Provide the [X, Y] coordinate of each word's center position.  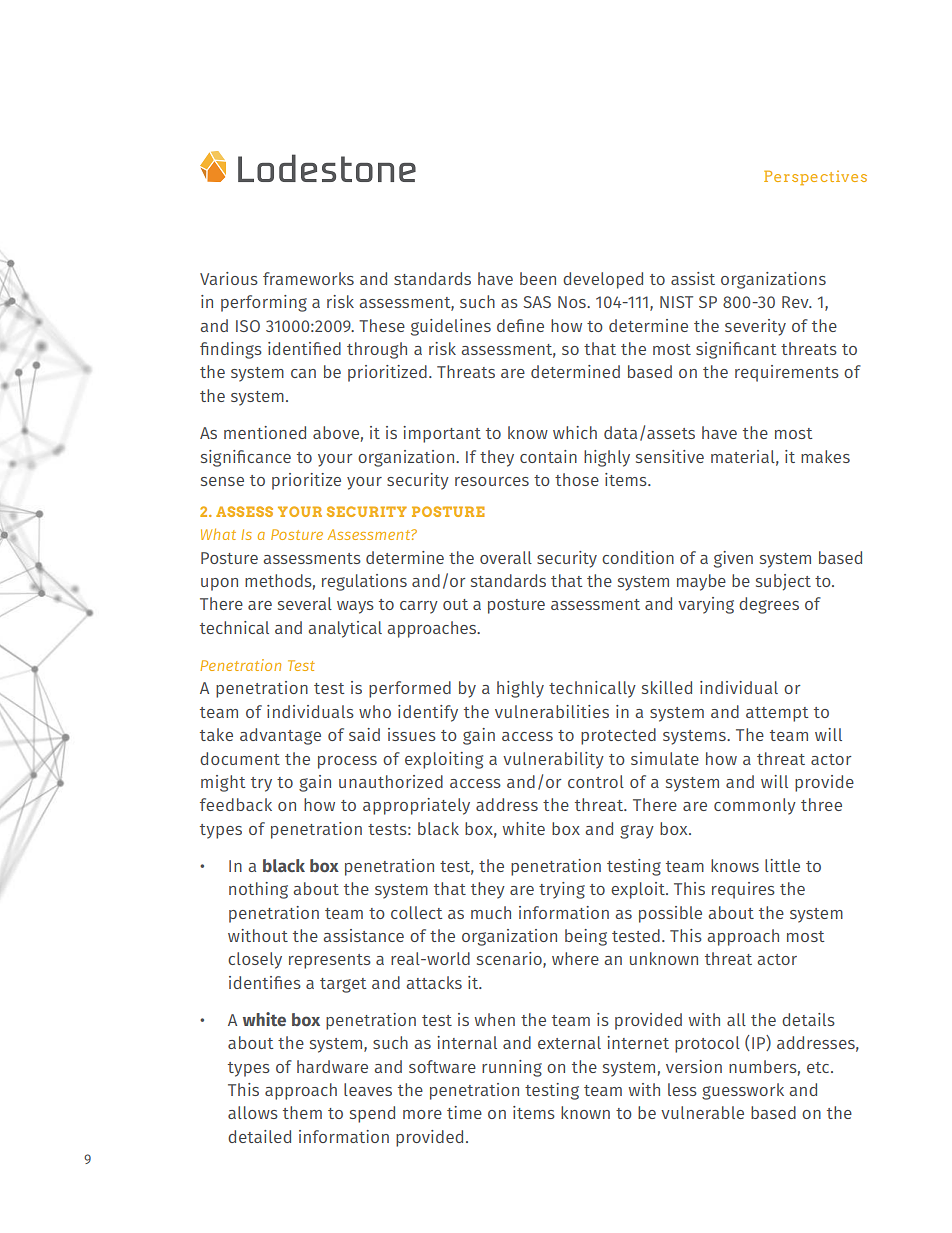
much [491, 912]
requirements [787, 373]
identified [304, 348]
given [733, 559]
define [520, 325]
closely [255, 960]
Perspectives [815, 178]
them [302, 1112]
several [305, 603]
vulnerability [553, 760]
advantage [280, 736]
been [538, 278]
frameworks [308, 278]
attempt [777, 714]
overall [506, 557]
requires [743, 890]
